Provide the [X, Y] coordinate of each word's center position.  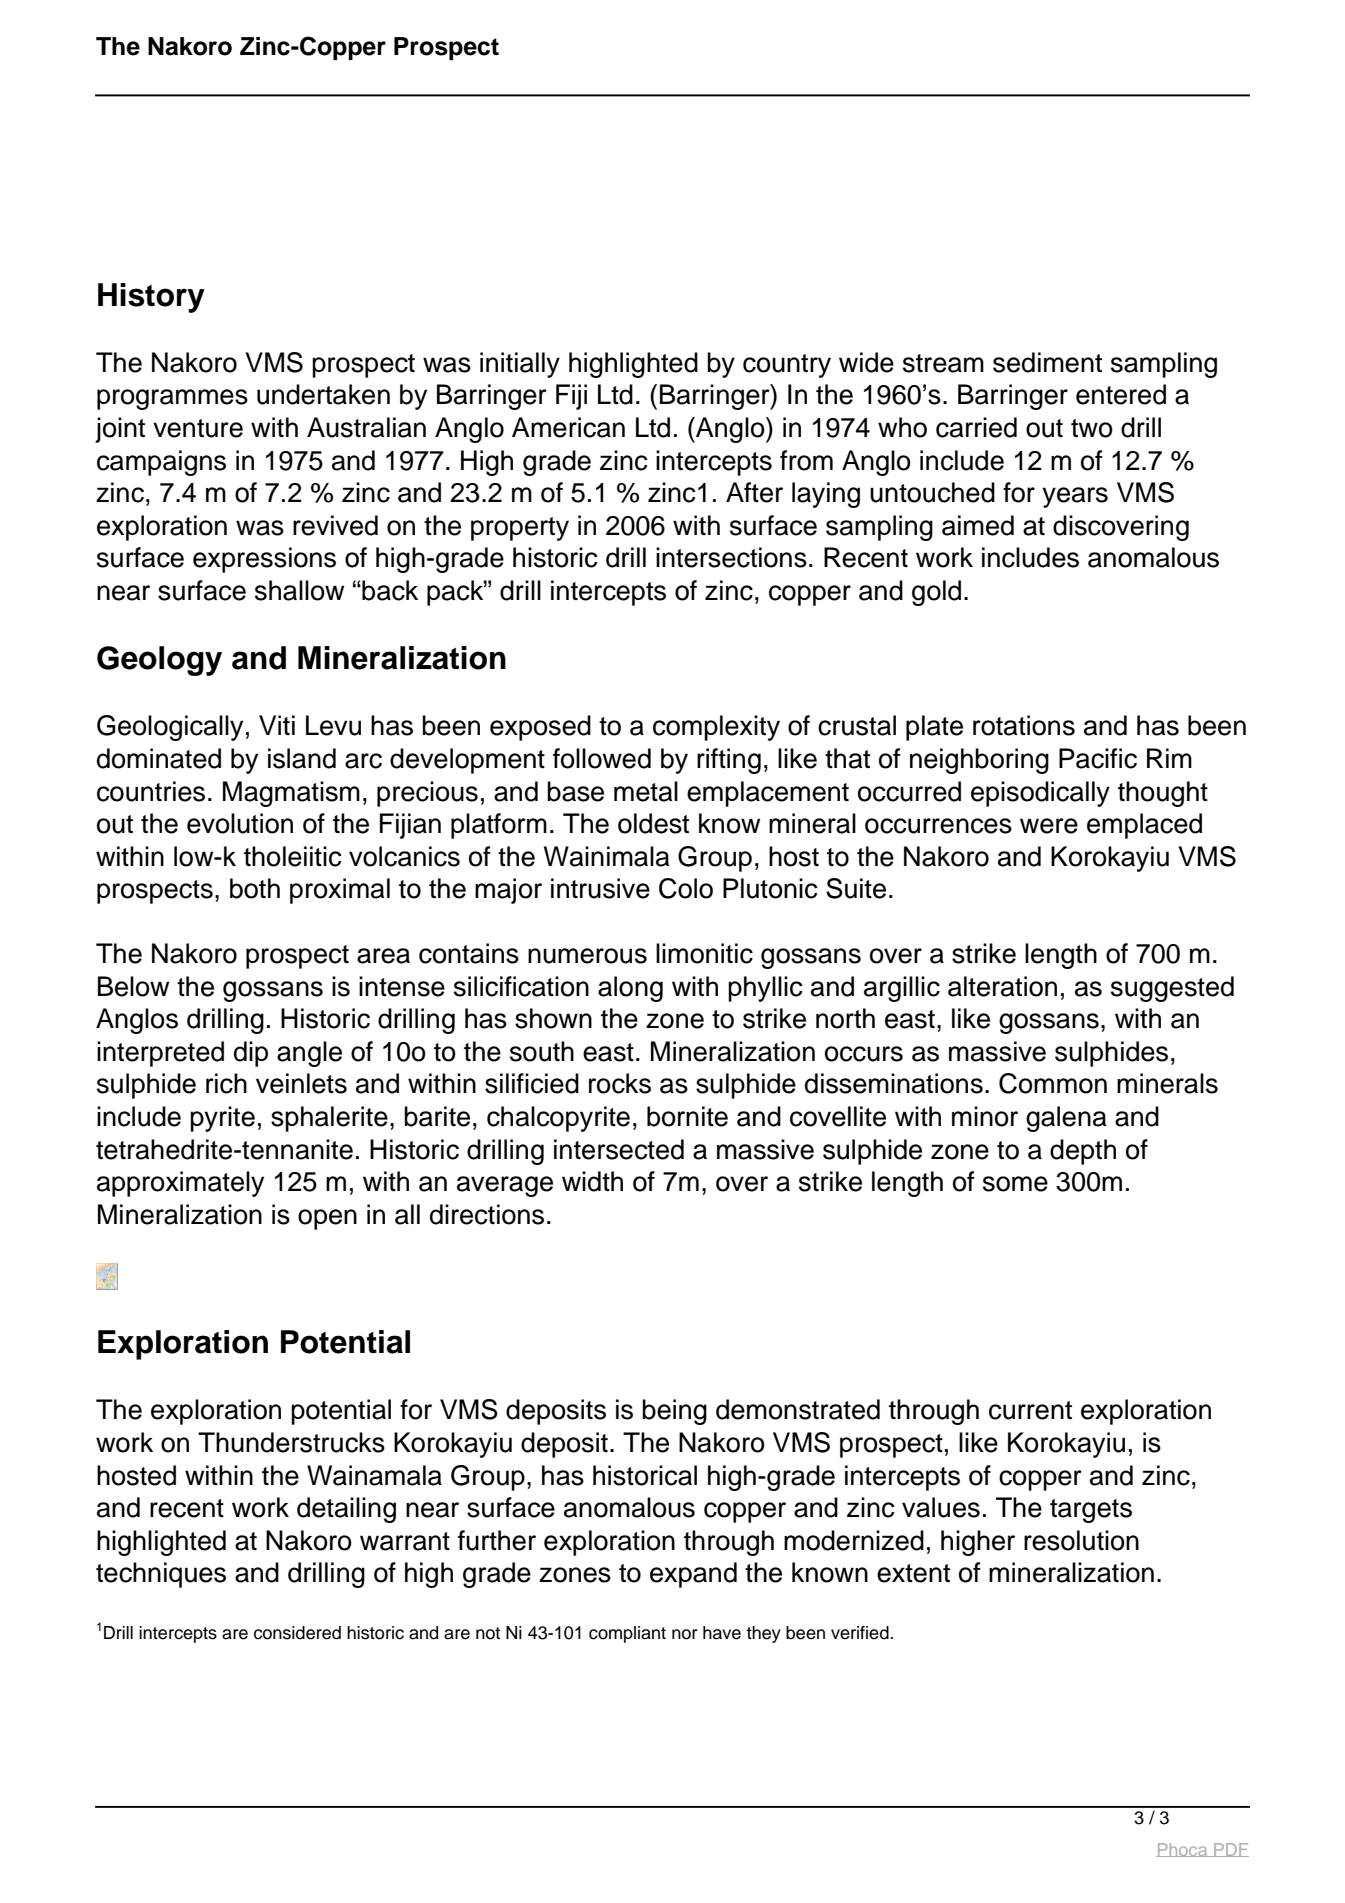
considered [297, 1633]
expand [693, 1575]
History [151, 298]
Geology [159, 661]
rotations [1024, 725]
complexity [716, 728]
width [592, 1181]
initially [520, 365]
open [327, 1219]
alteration [1002, 986]
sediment [1047, 362]
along [630, 989]
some [1015, 1184]
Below [133, 986]
